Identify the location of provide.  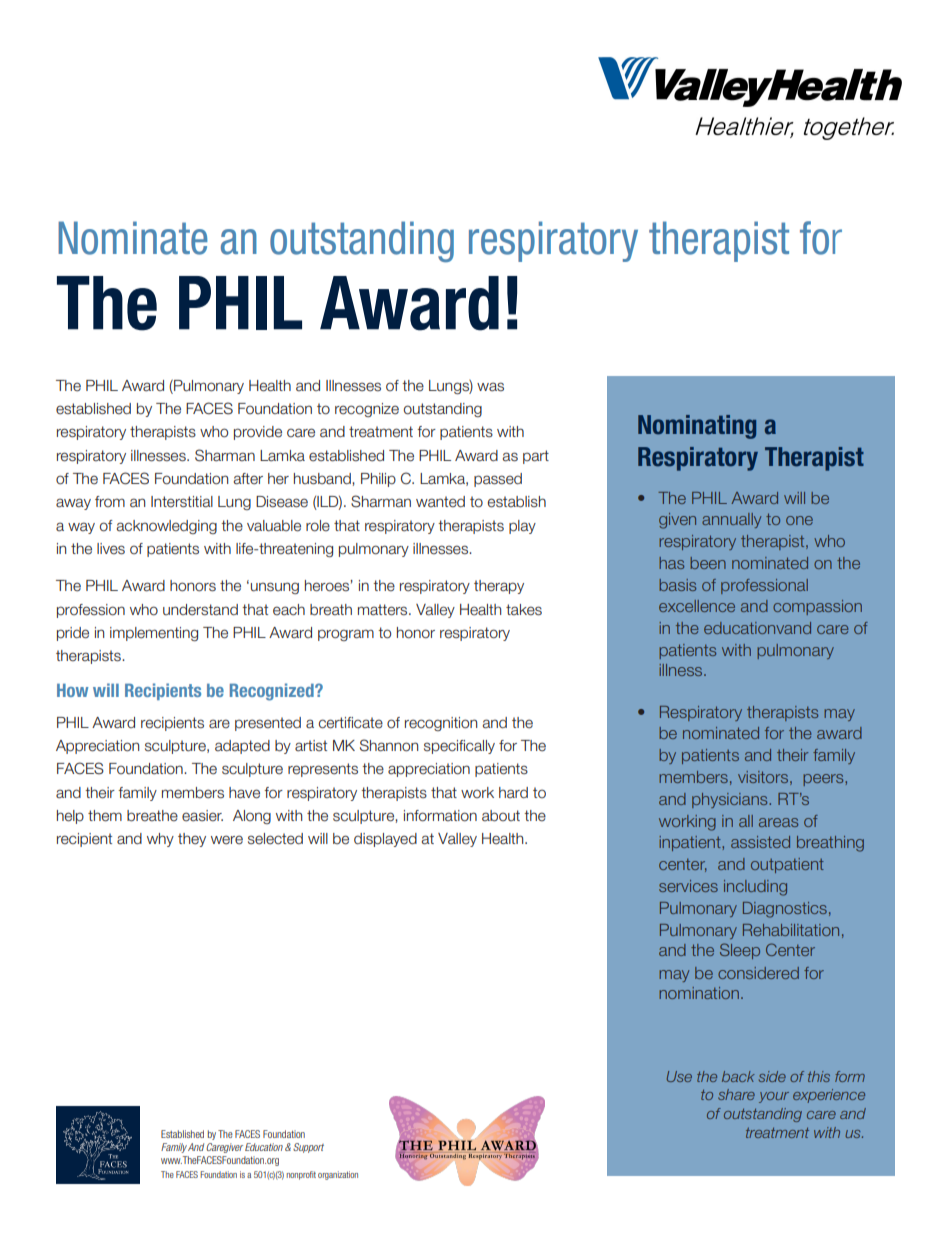
(258, 433).
